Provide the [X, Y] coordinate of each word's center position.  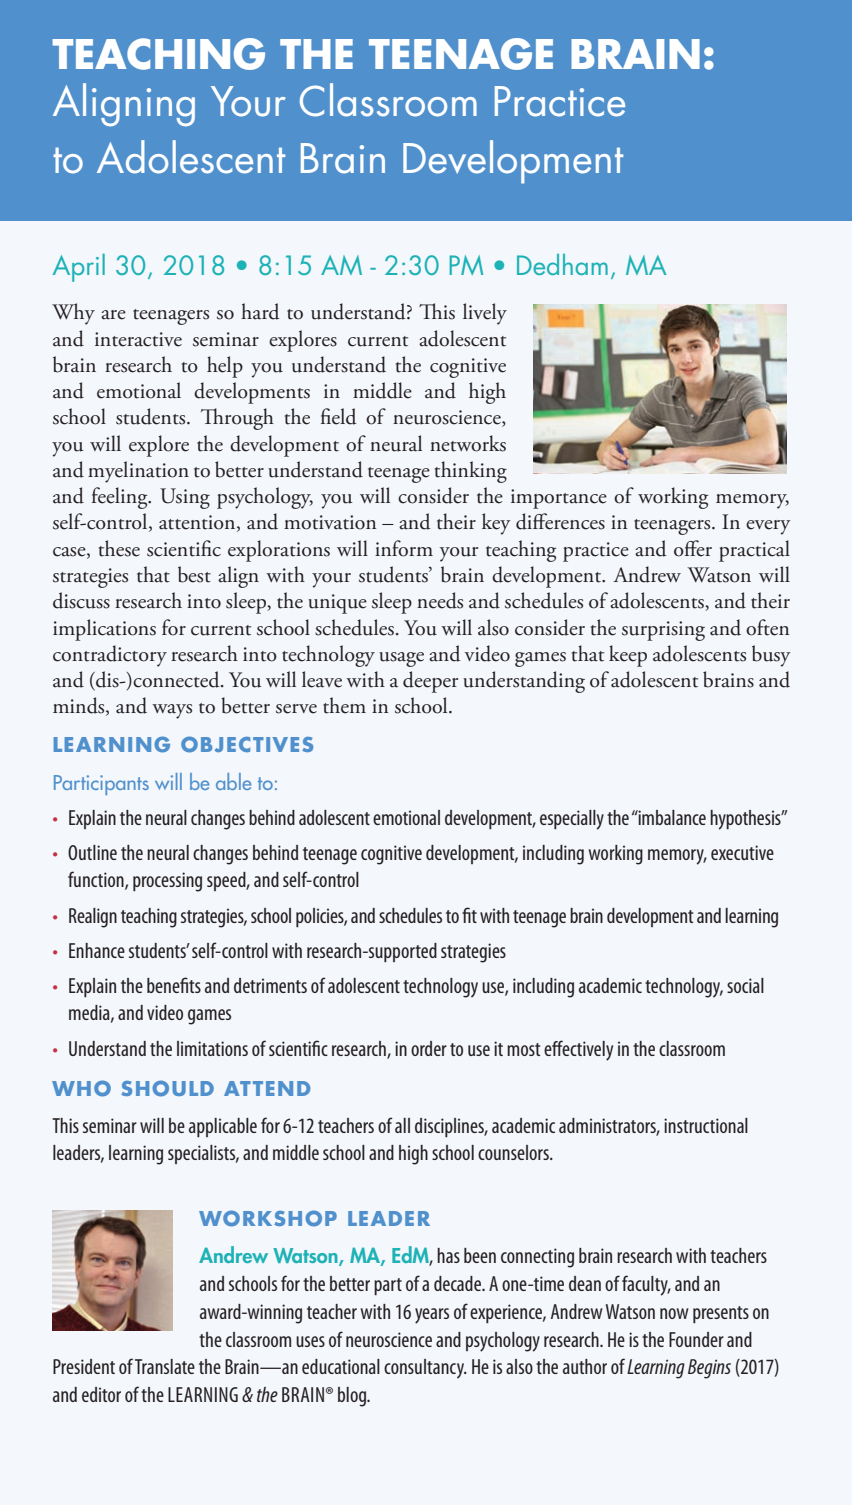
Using [185, 498]
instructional [706, 1125]
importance [559, 499]
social [745, 985]
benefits [174, 985]
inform [404, 548]
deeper [430, 682]
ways [172, 711]
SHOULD [167, 1088]
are [113, 315]
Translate [165, 1366]
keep [628, 656]
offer [693, 548]
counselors [514, 1152]
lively [485, 314]
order [429, 1048]
